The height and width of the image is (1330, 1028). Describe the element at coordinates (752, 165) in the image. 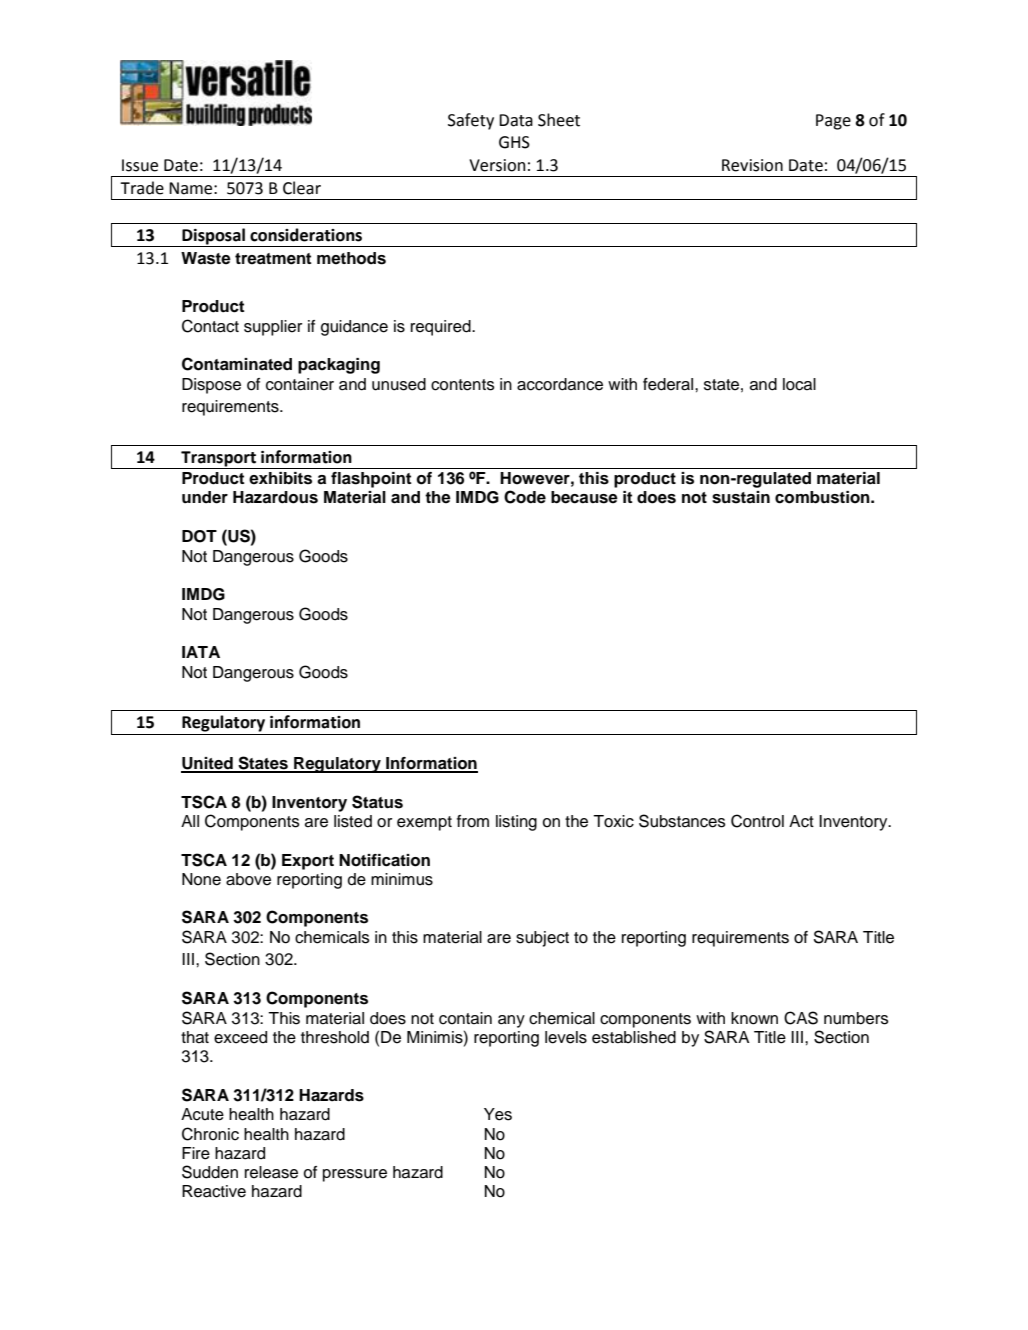

I see `Revision` at that location.
